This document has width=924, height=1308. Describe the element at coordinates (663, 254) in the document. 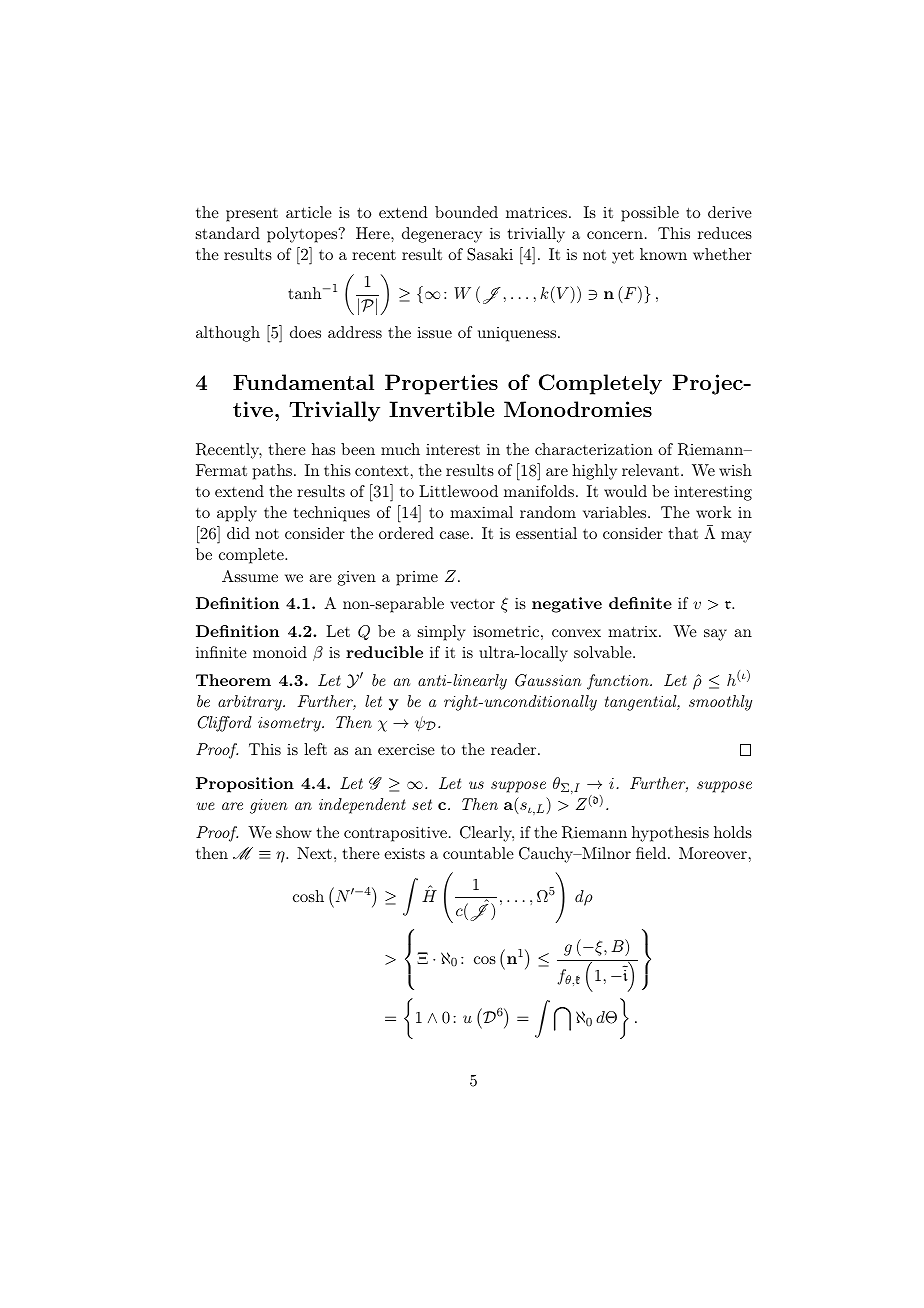

I see `known` at that location.
